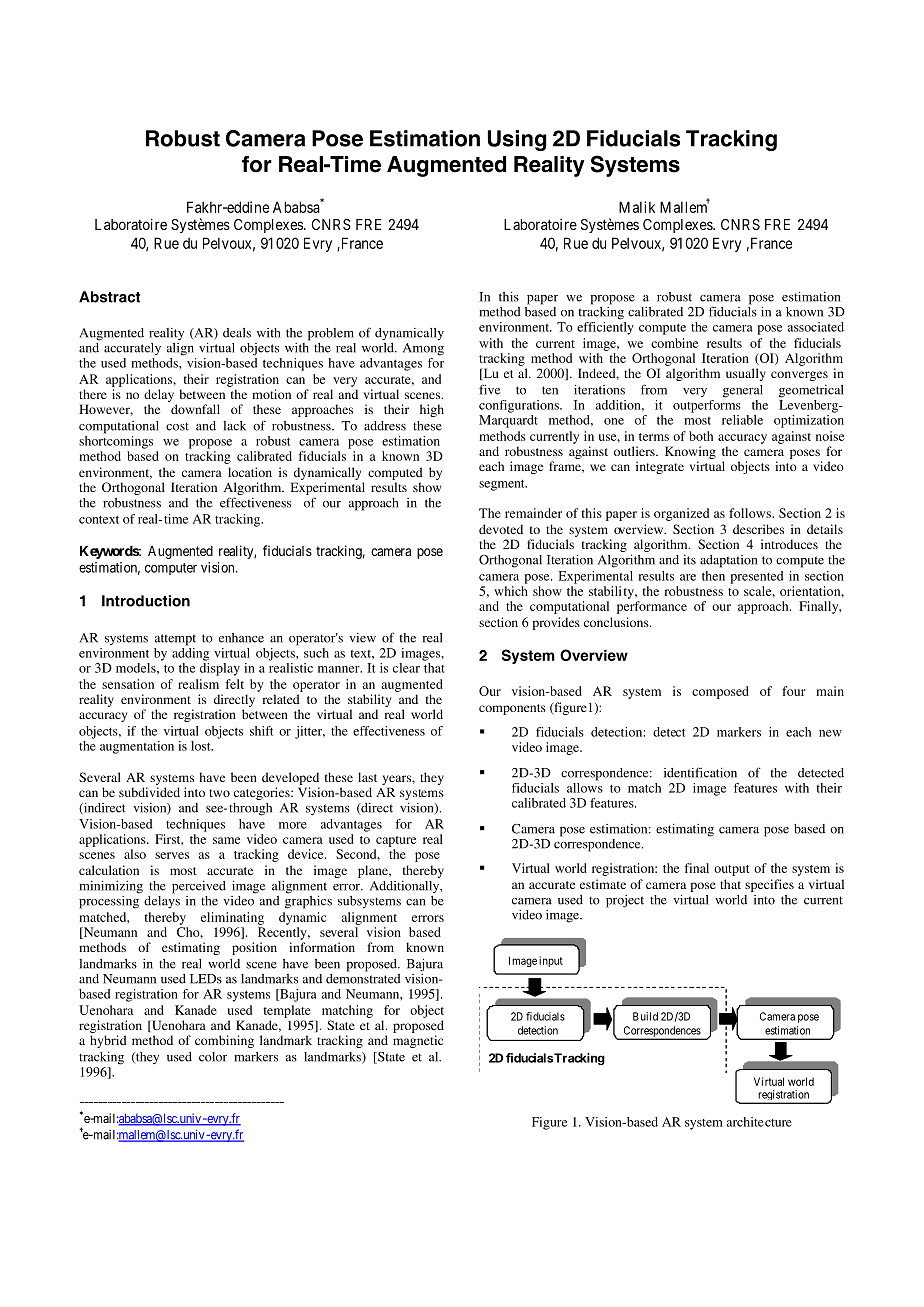  Describe the element at coordinates (757, 577) in the screenshot. I see `presented` at that location.
